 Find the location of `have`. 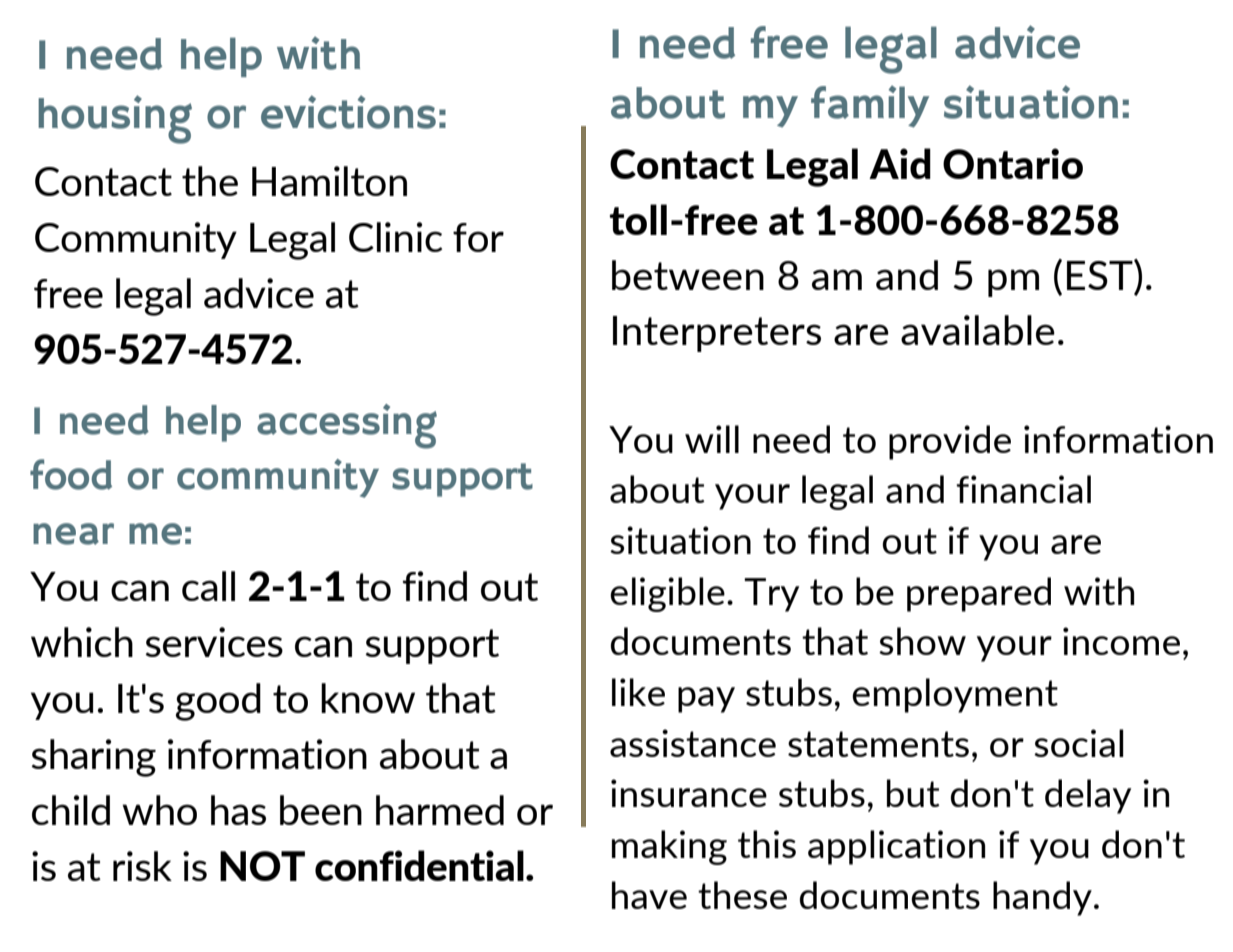

have is located at coordinates (649, 895).
